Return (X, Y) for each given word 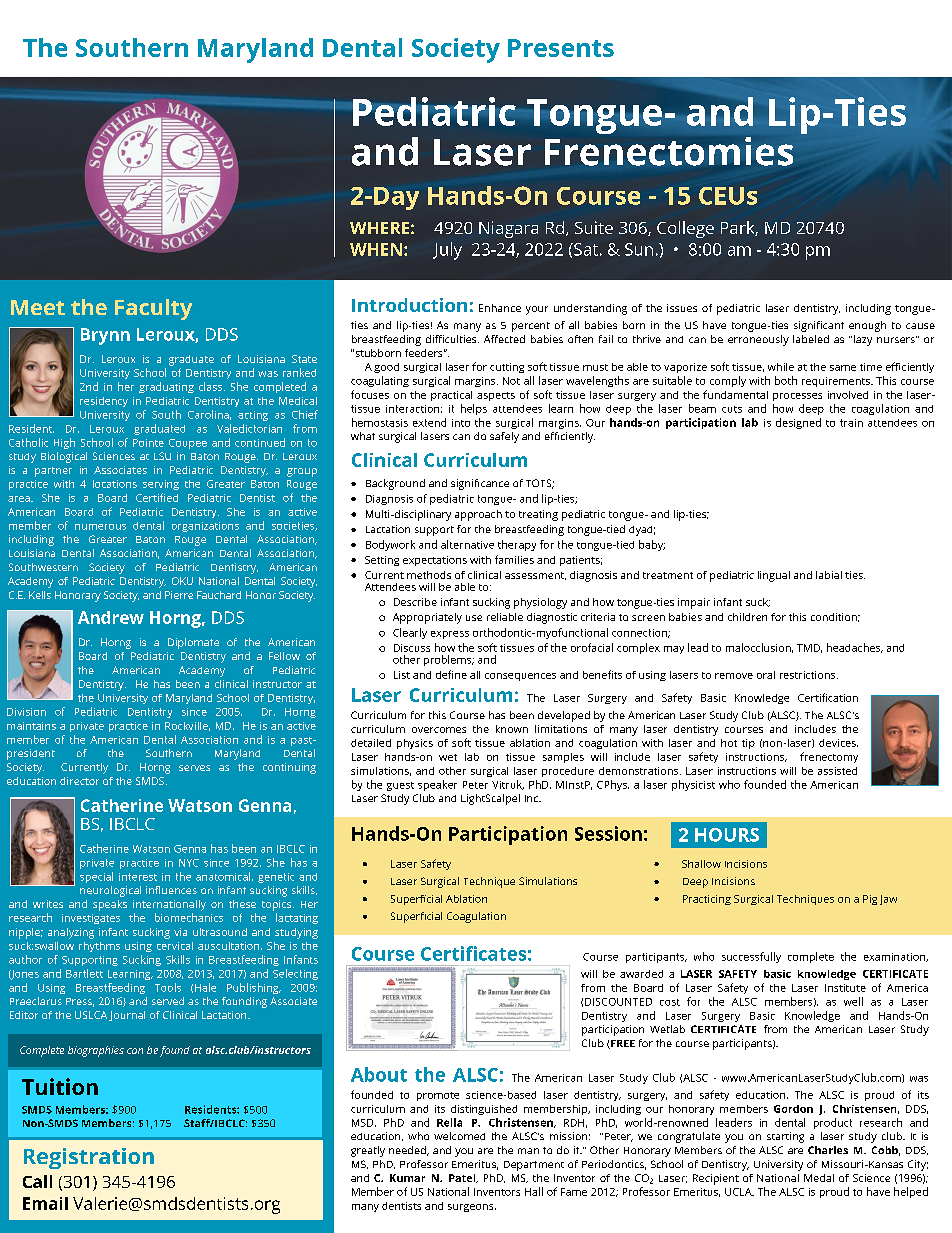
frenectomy (829, 757)
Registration (89, 1158)
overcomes (439, 730)
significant (819, 326)
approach (478, 515)
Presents (561, 48)
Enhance (500, 308)
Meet (38, 307)
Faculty (153, 309)
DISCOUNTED (618, 1002)
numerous (100, 527)
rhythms (99, 947)
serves (194, 768)
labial (829, 575)
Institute (845, 988)
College (685, 229)
